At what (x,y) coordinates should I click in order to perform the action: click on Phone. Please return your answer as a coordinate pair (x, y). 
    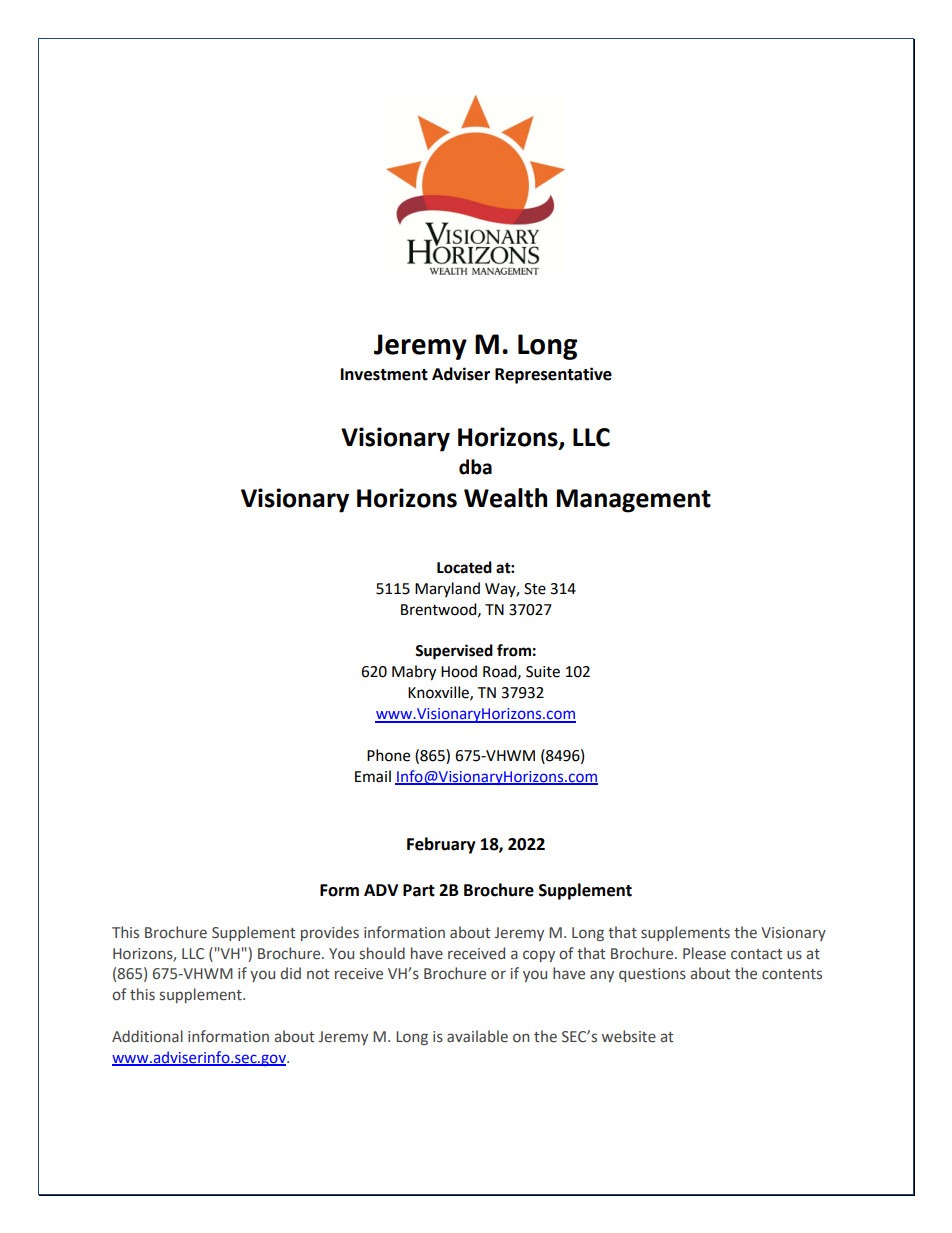
    Looking at the image, I should click on (388, 755).
